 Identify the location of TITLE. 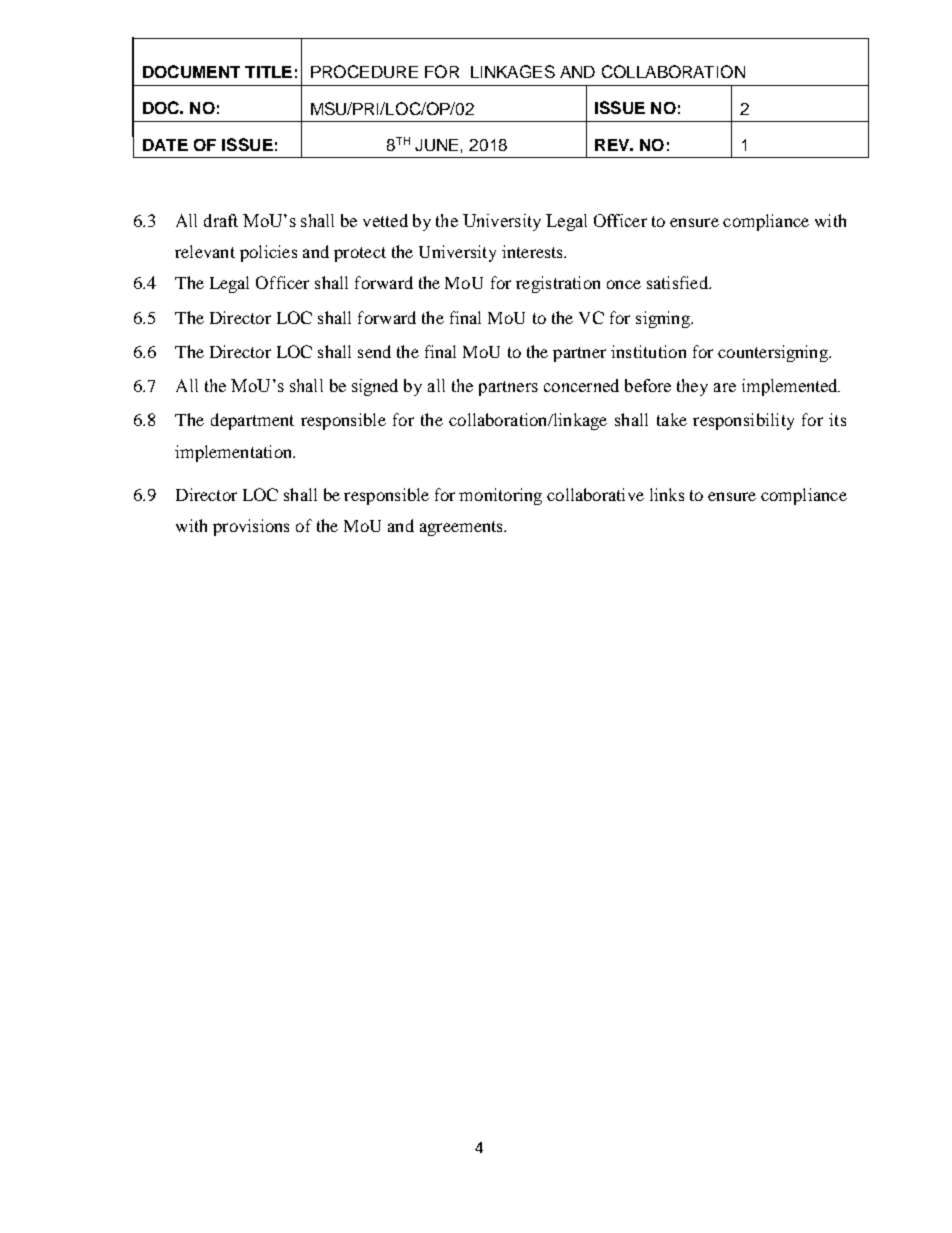
(268, 72).
